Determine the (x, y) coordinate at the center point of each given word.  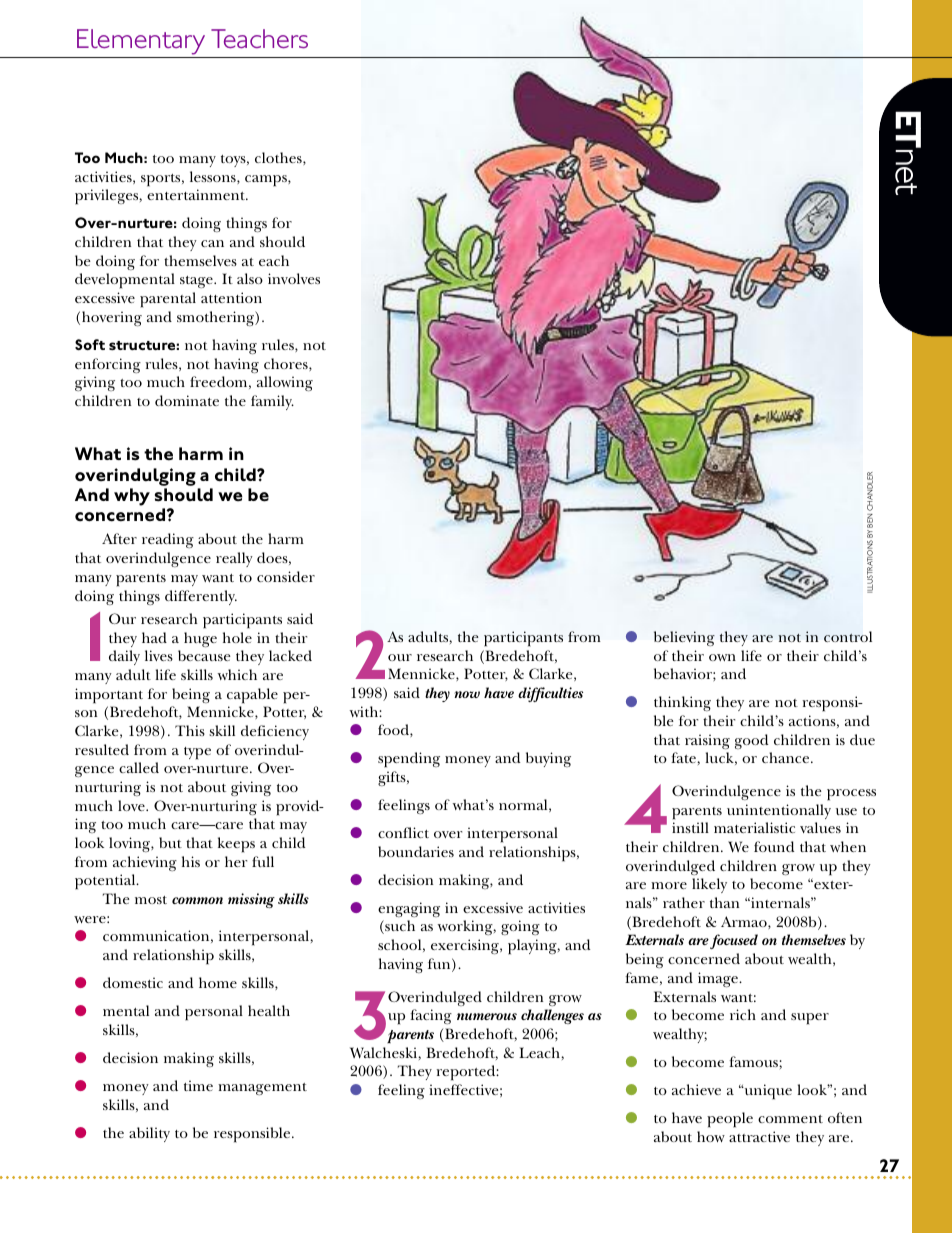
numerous (487, 1016)
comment (790, 1119)
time (198, 1085)
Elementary (141, 42)
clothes (279, 158)
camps (267, 181)
